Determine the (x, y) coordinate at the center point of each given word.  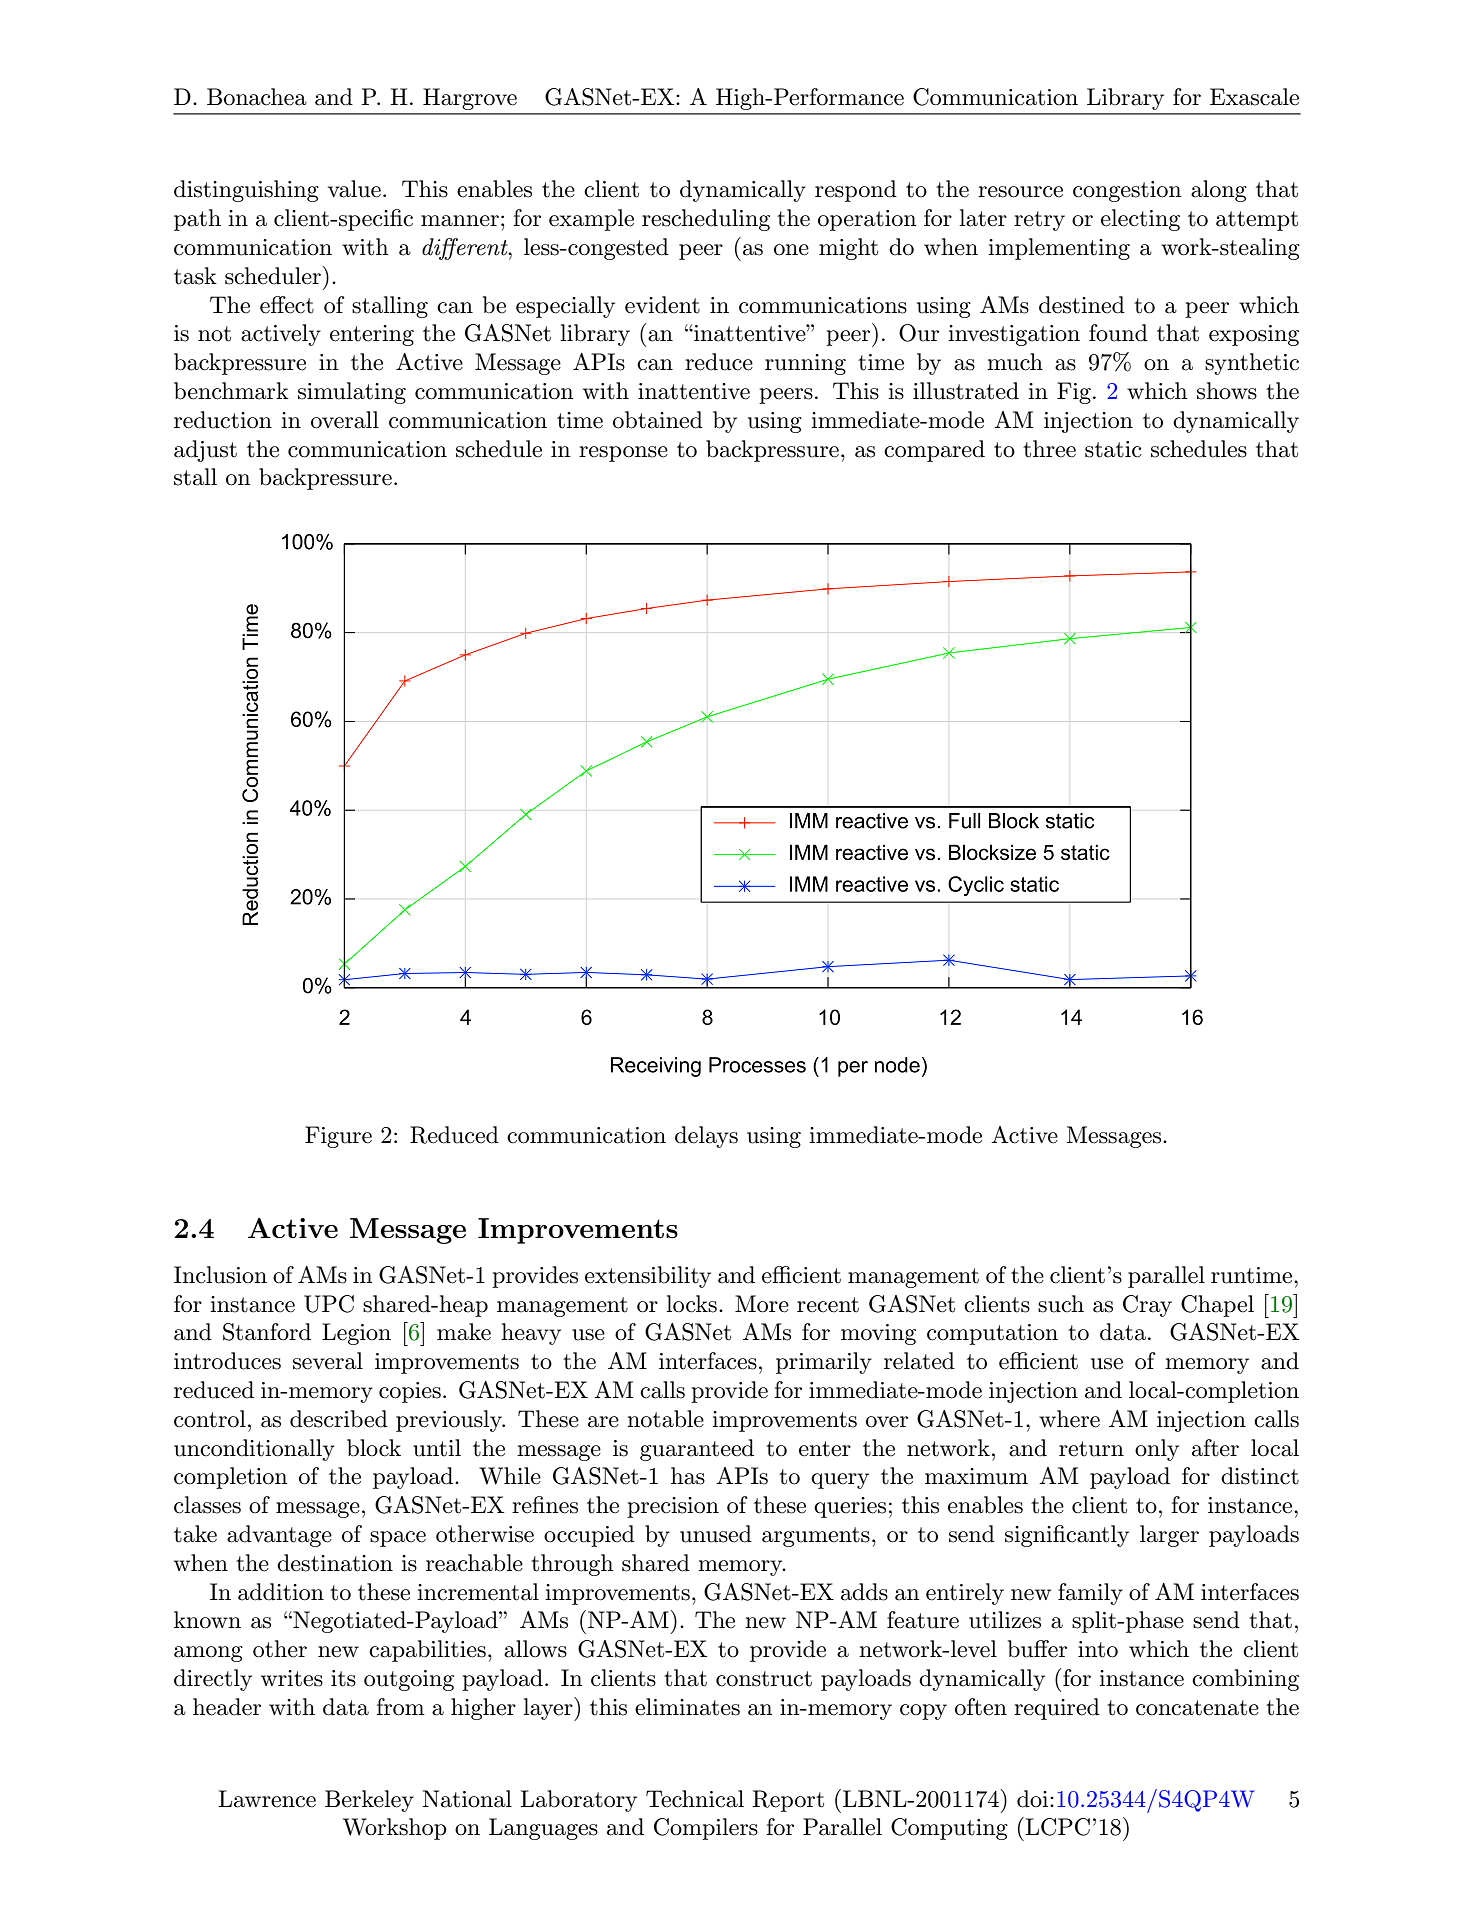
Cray (1147, 1306)
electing (1140, 220)
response (623, 454)
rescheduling (706, 220)
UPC (329, 1304)
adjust (205, 451)
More (762, 1304)
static (1113, 449)
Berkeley (369, 1801)
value (354, 189)
